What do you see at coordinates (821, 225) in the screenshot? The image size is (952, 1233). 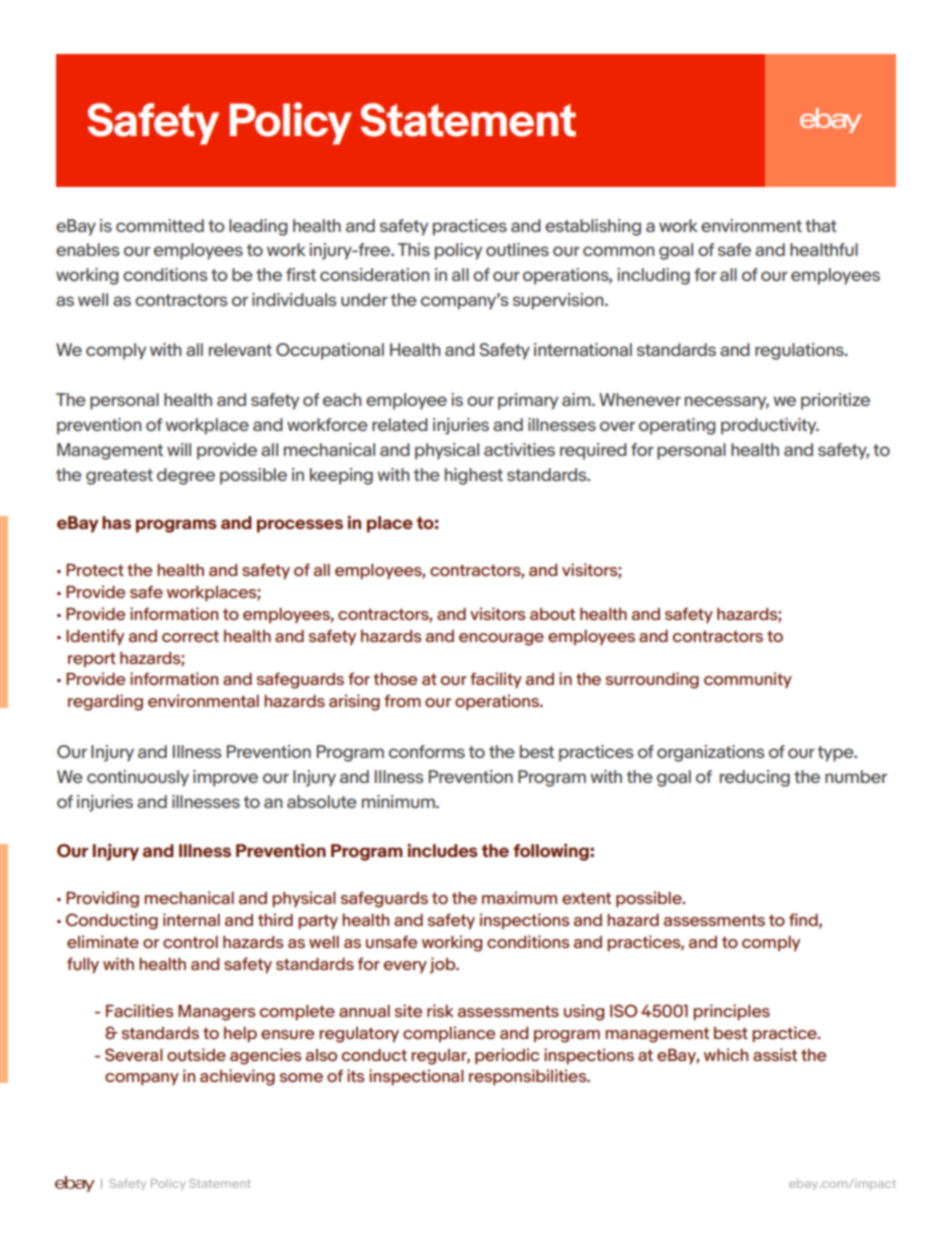 I see `that` at bounding box center [821, 225].
